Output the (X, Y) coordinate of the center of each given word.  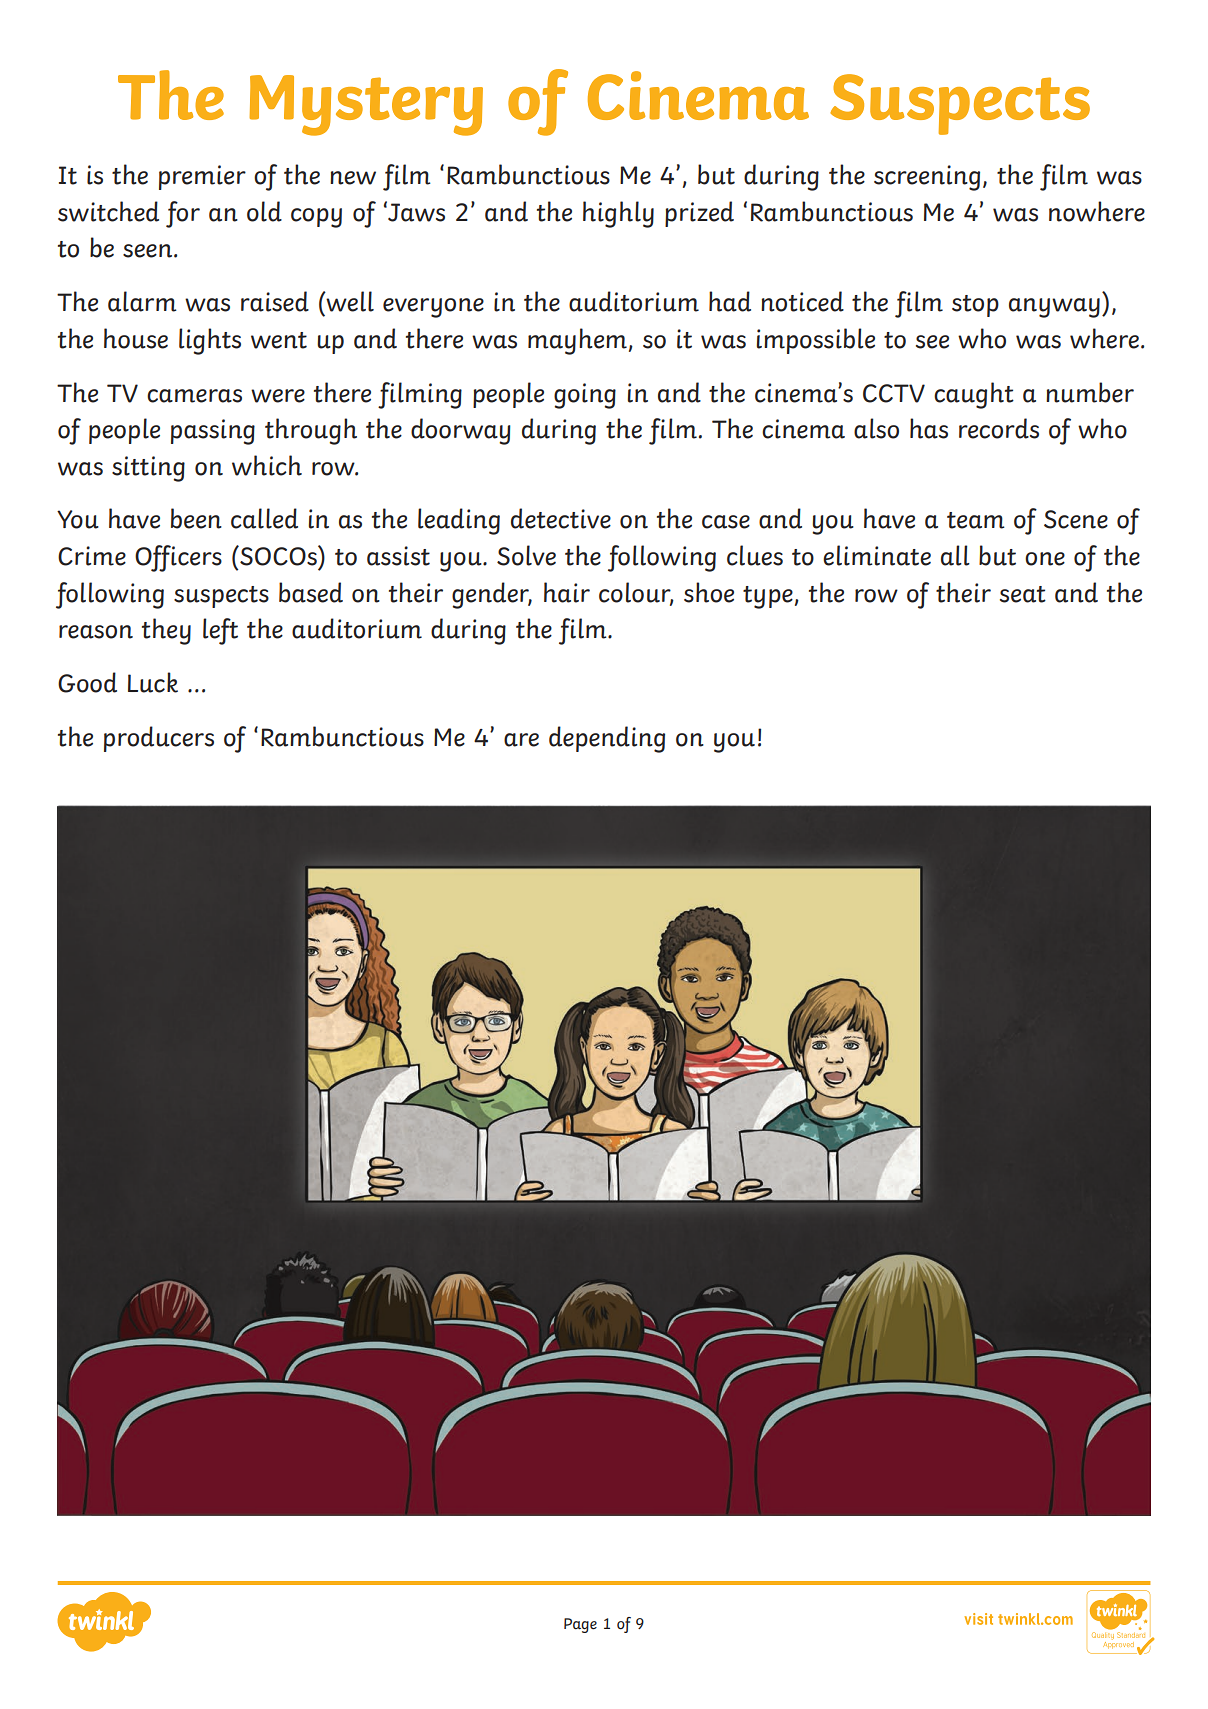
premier (202, 177)
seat (1023, 594)
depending (607, 739)
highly (618, 214)
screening (927, 178)
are (521, 740)
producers (159, 739)
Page (580, 1625)
